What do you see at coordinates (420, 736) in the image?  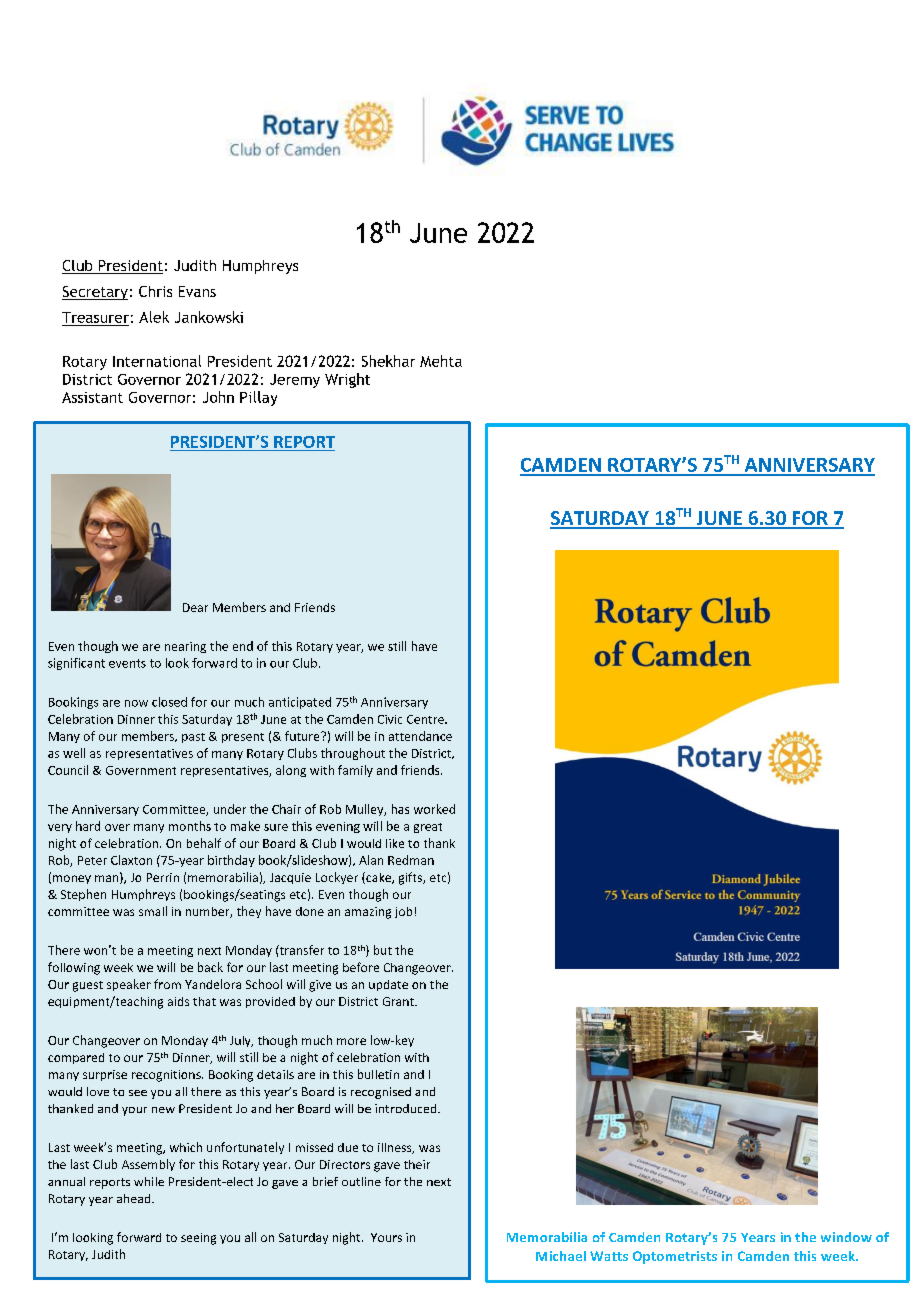 I see `attendance` at bounding box center [420, 736].
